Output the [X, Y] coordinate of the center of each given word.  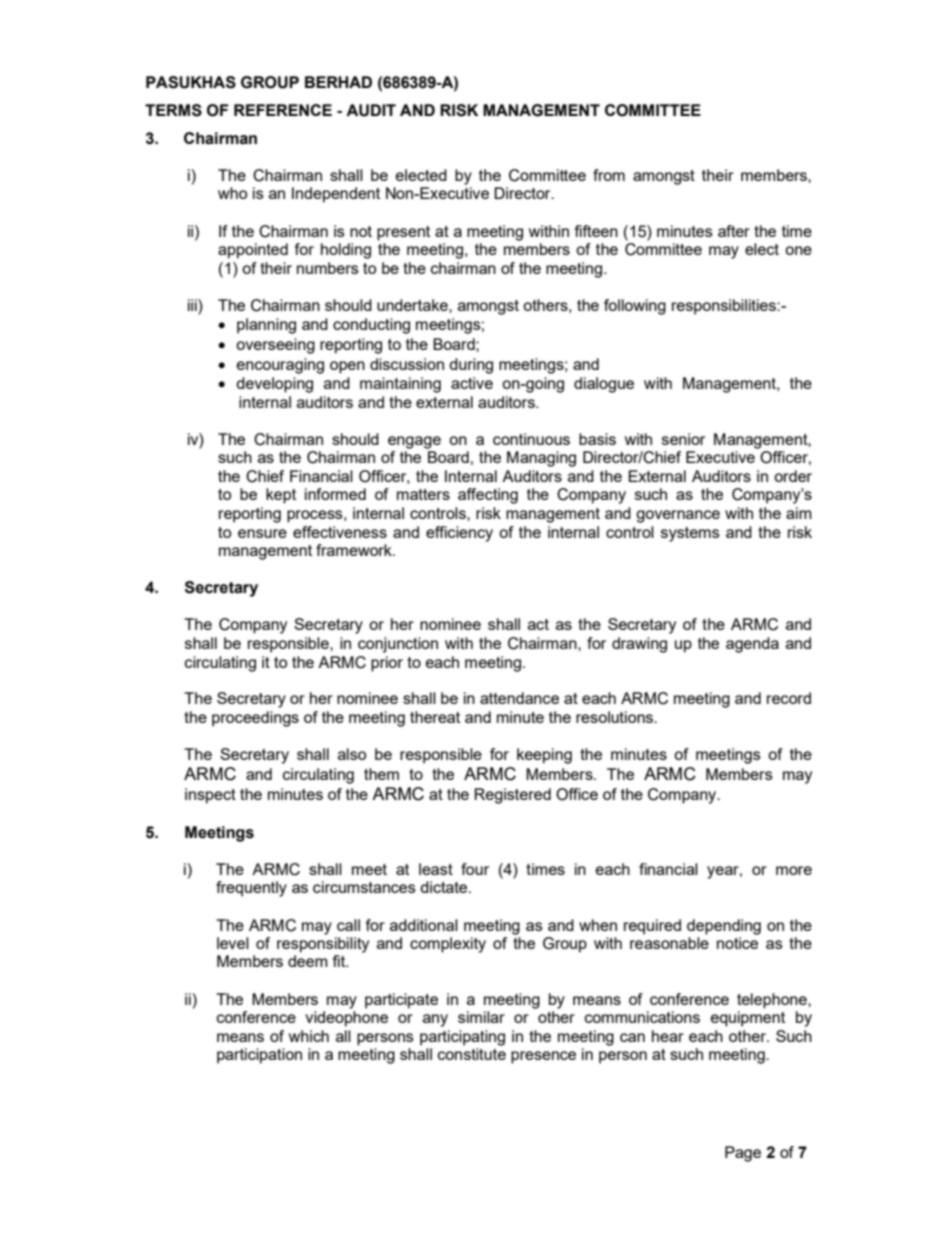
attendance [519, 698]
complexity [448, 945]
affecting [488, 496]
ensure [262, 533]
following [635, 307]
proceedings [255, 719]
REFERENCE [283, 110]
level [233, 943]
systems [690, 534]
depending [724, 927]
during [471, 366]
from [609, 175]
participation [259, 1056]
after [734, 231]
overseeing [275, 346]
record [789, 698]
